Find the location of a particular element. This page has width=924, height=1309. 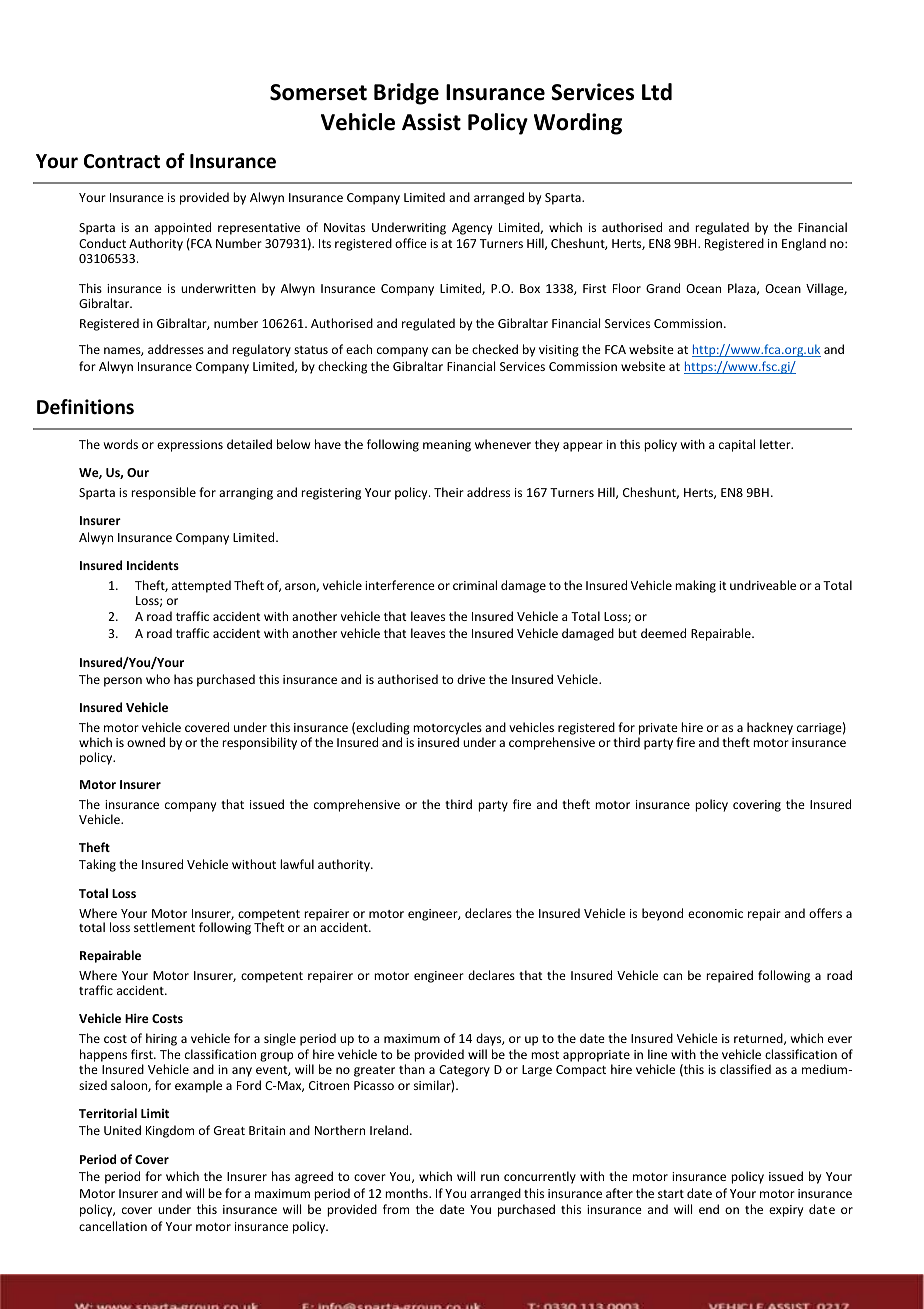

Contract is located at coordinates (122, 161).
